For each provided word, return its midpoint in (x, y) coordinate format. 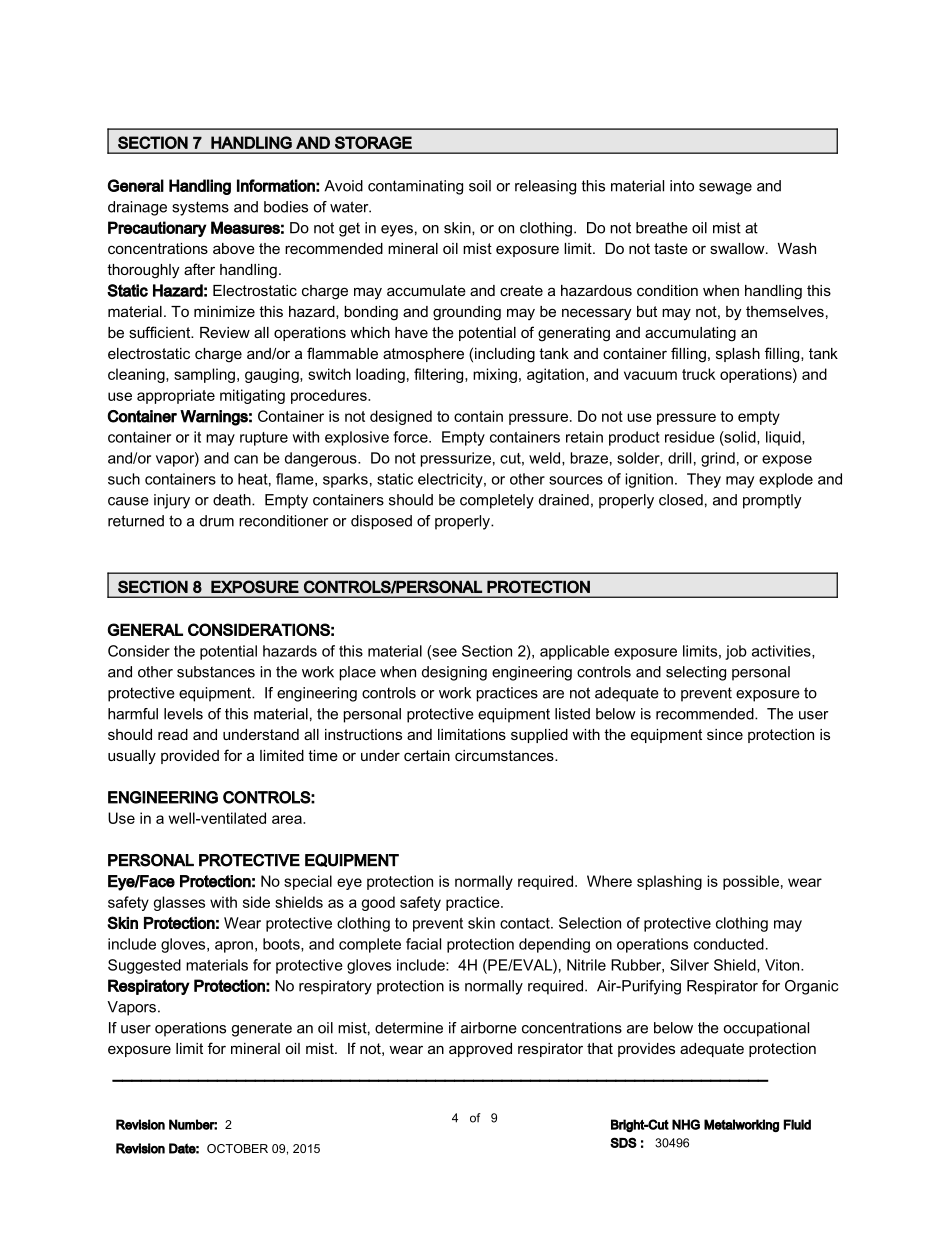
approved (480, 1050)
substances (216, 672)
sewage (725, 189)
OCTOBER (237, 1148)
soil (480, 186)
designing (454, 673)
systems (200, 208)
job (736, 652)
